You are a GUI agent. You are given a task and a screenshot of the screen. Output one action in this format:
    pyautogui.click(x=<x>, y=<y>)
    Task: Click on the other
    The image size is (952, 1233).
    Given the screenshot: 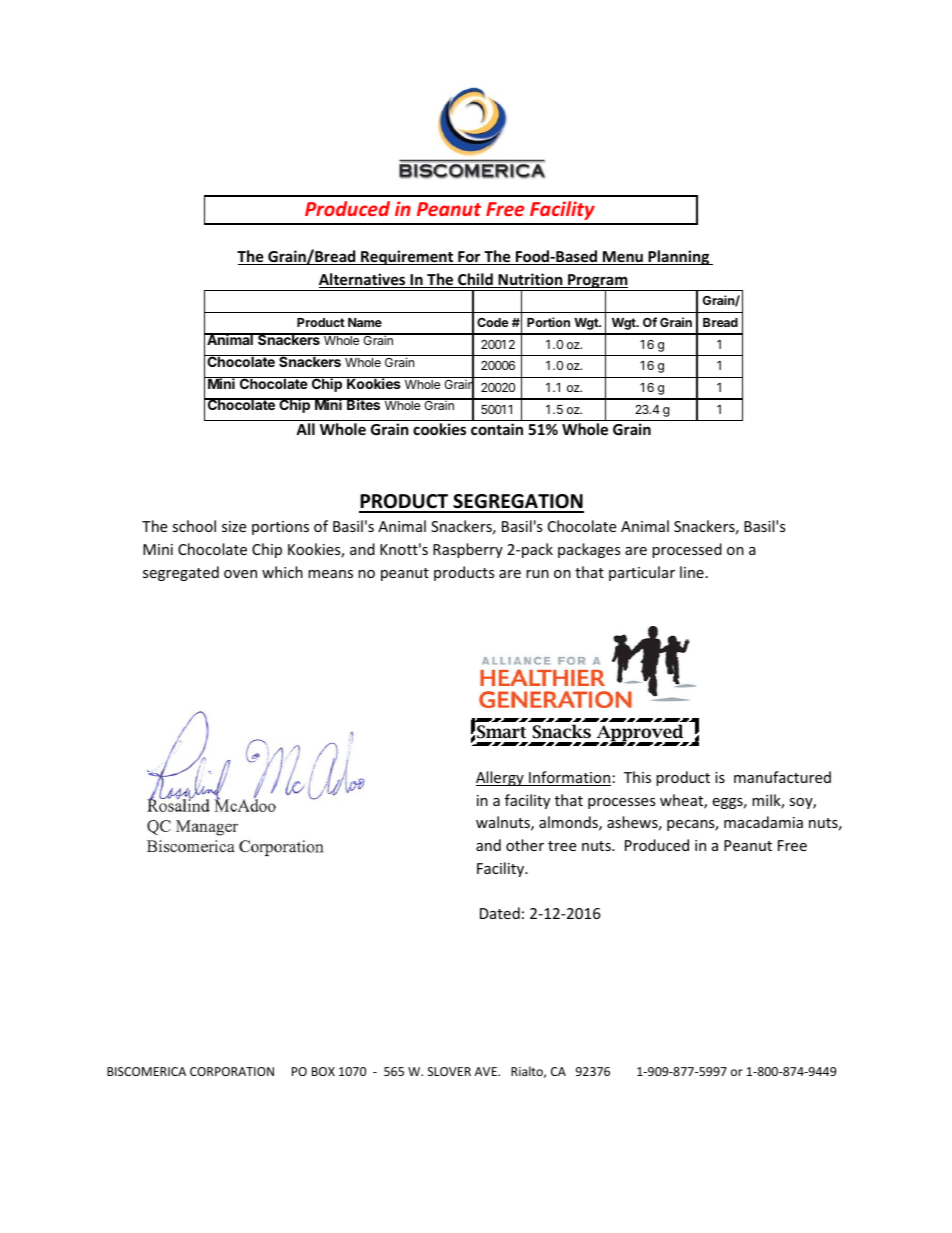 What is the action you would take?
    pyautogui.click(x=525, y=845)
